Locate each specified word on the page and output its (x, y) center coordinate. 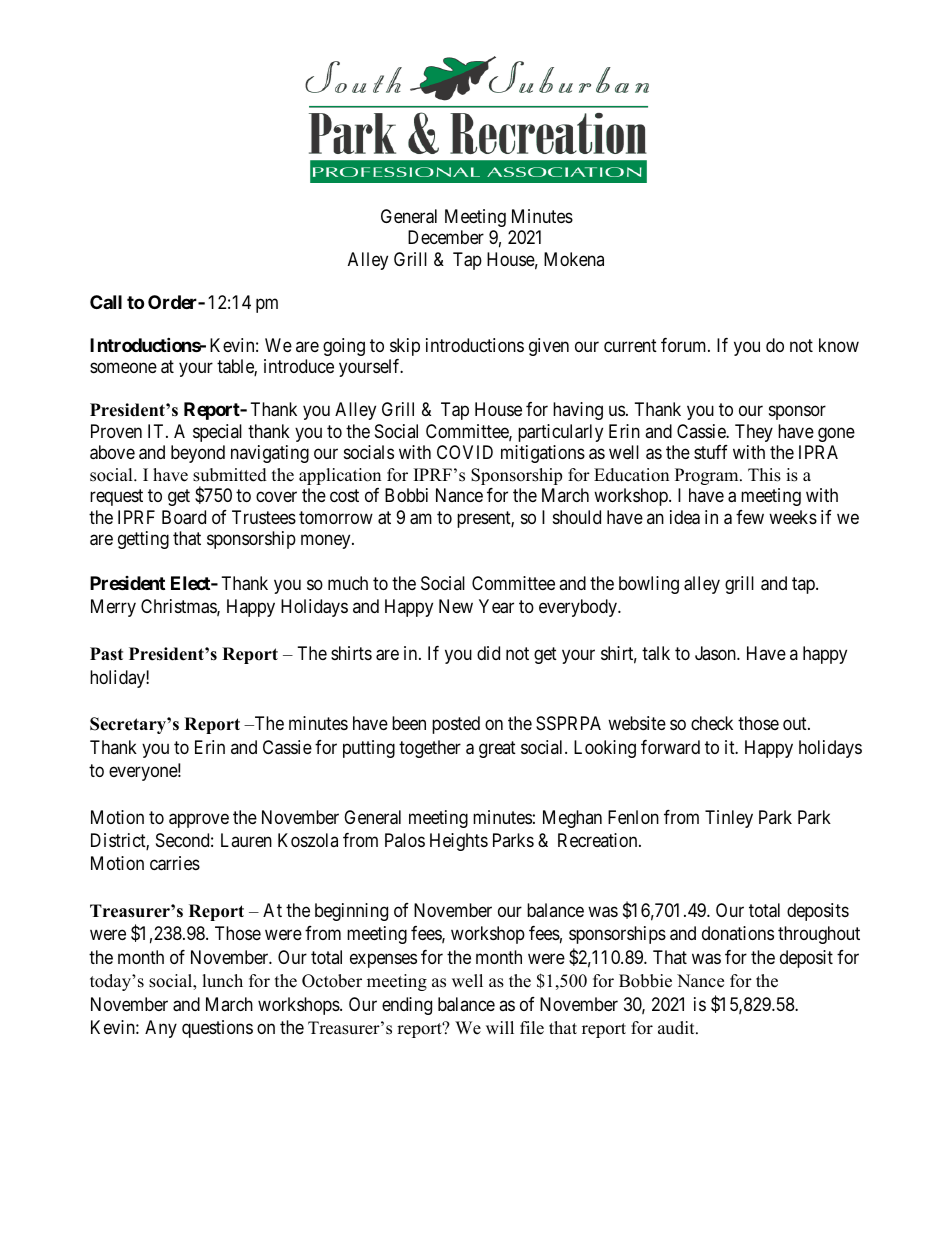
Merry (113, 608)
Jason (716, 653)
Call (106, 302)
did (488, 653)
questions (217, 1029)
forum (685, 345)
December (446, 237)
